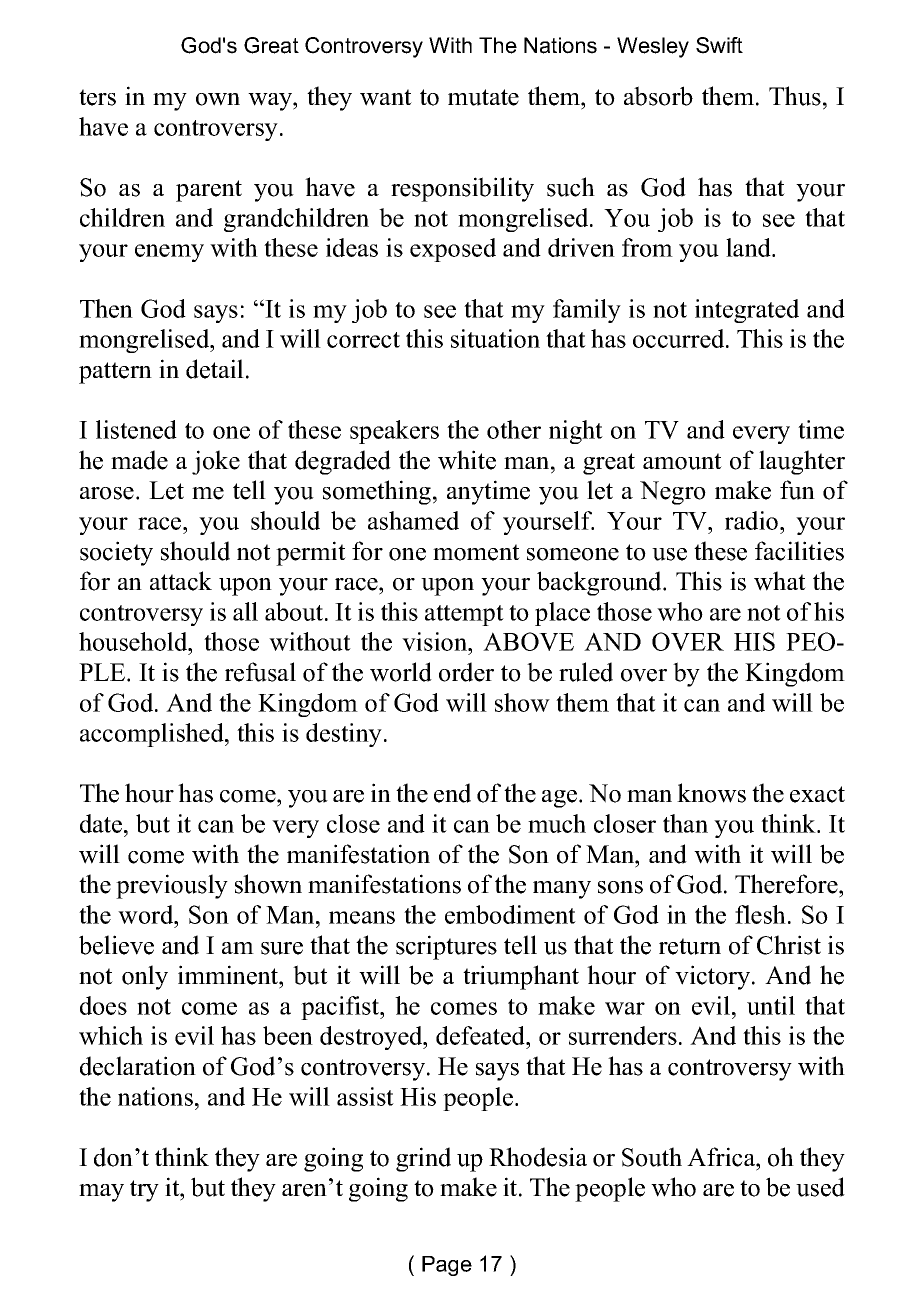 This screenshot has width=924, height=1308. I want to click on only, so click(145, 977).
